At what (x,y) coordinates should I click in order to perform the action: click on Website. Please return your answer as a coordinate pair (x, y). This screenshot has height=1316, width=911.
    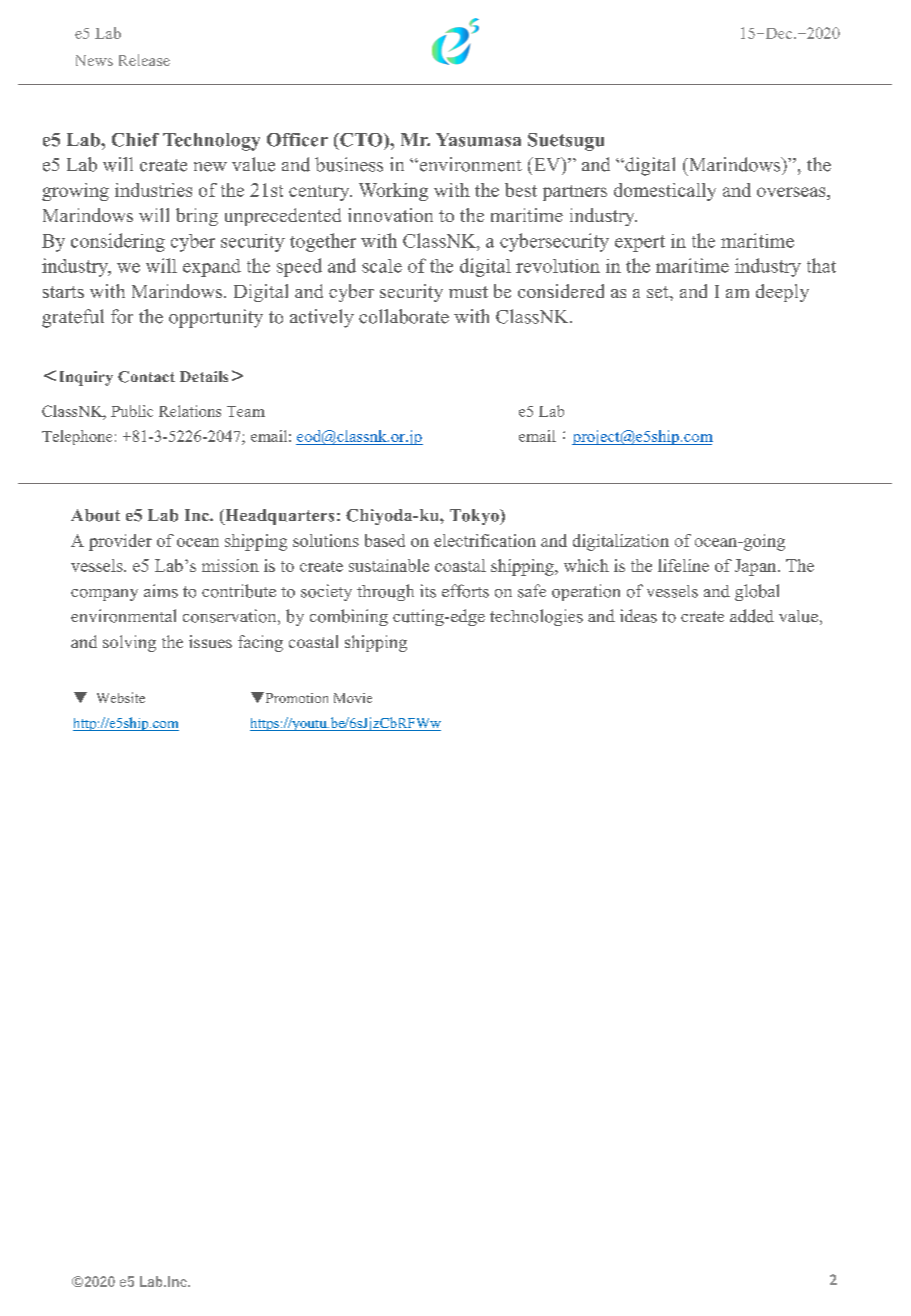
    Looking at the image, I should click on (121, 697).
